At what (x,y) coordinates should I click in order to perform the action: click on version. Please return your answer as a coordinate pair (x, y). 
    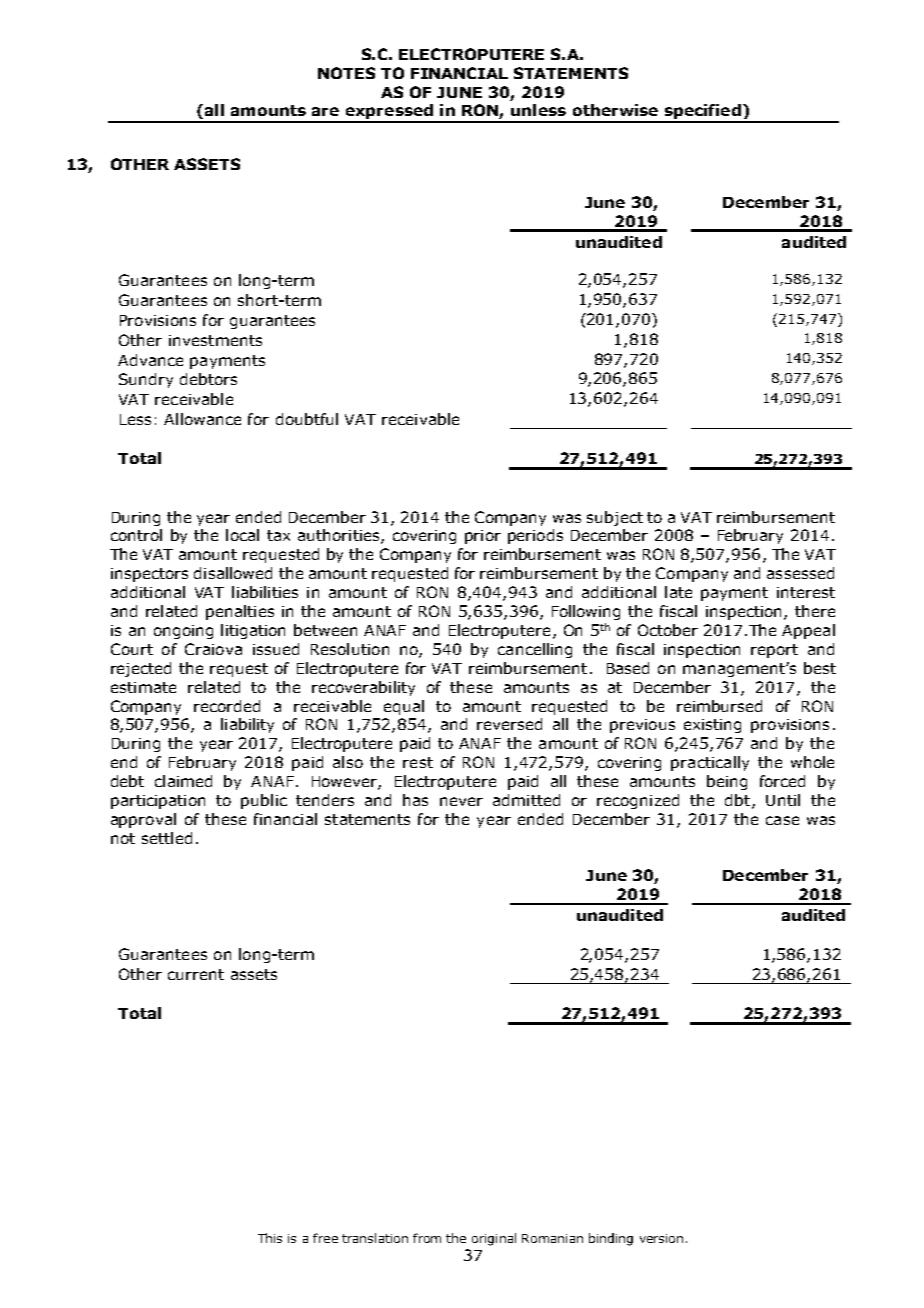
    Looking at the image, I should click on (661, 1238).
